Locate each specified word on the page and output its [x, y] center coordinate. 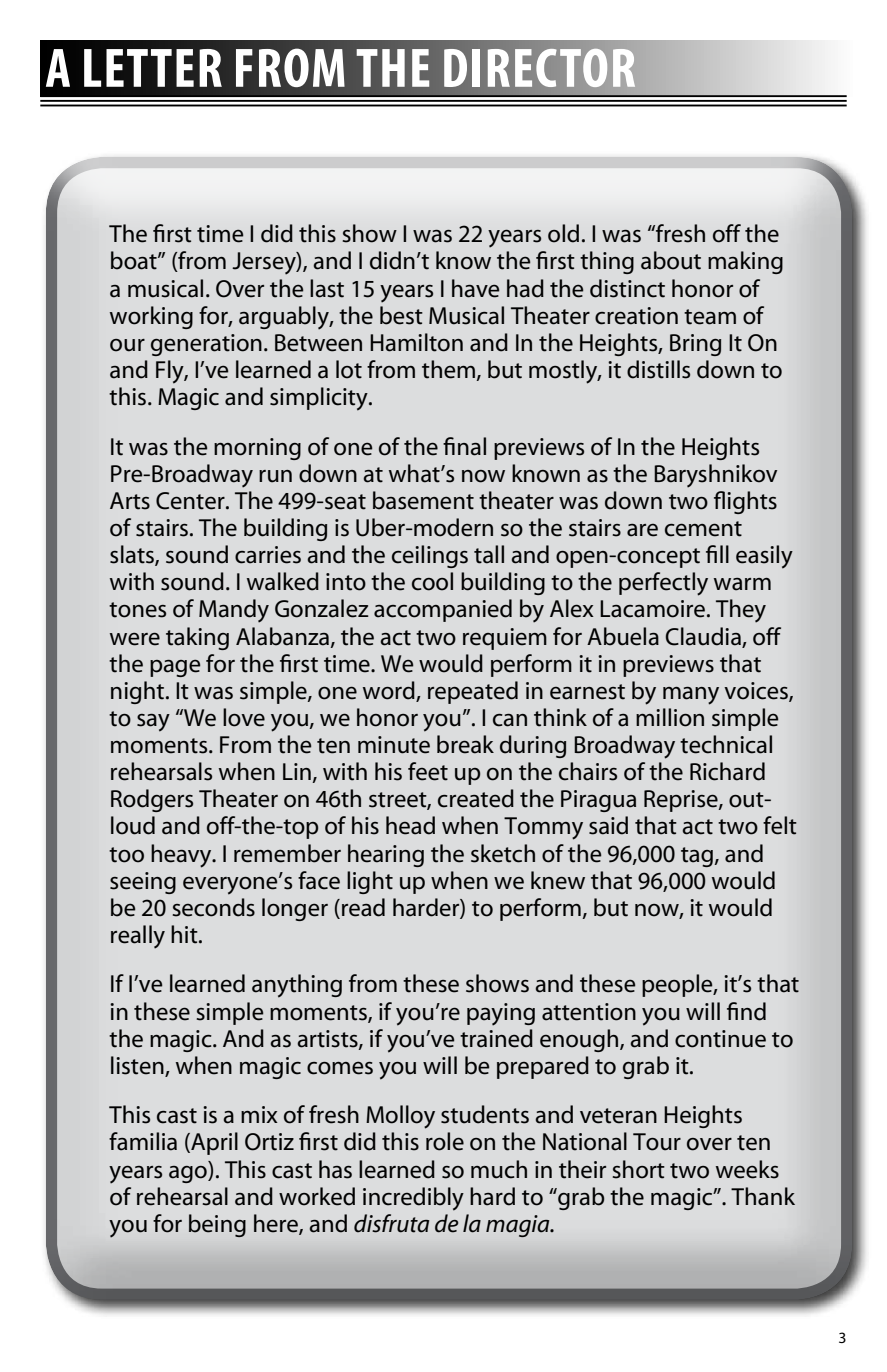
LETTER [153, 68]
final [464, 446]
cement [703, 529]
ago [189, 1174]
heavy [182, 856]
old [563, 233]
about [671, 260]
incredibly [413, 1199]
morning [257, 449]
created [476, 798]
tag [697, 857]
